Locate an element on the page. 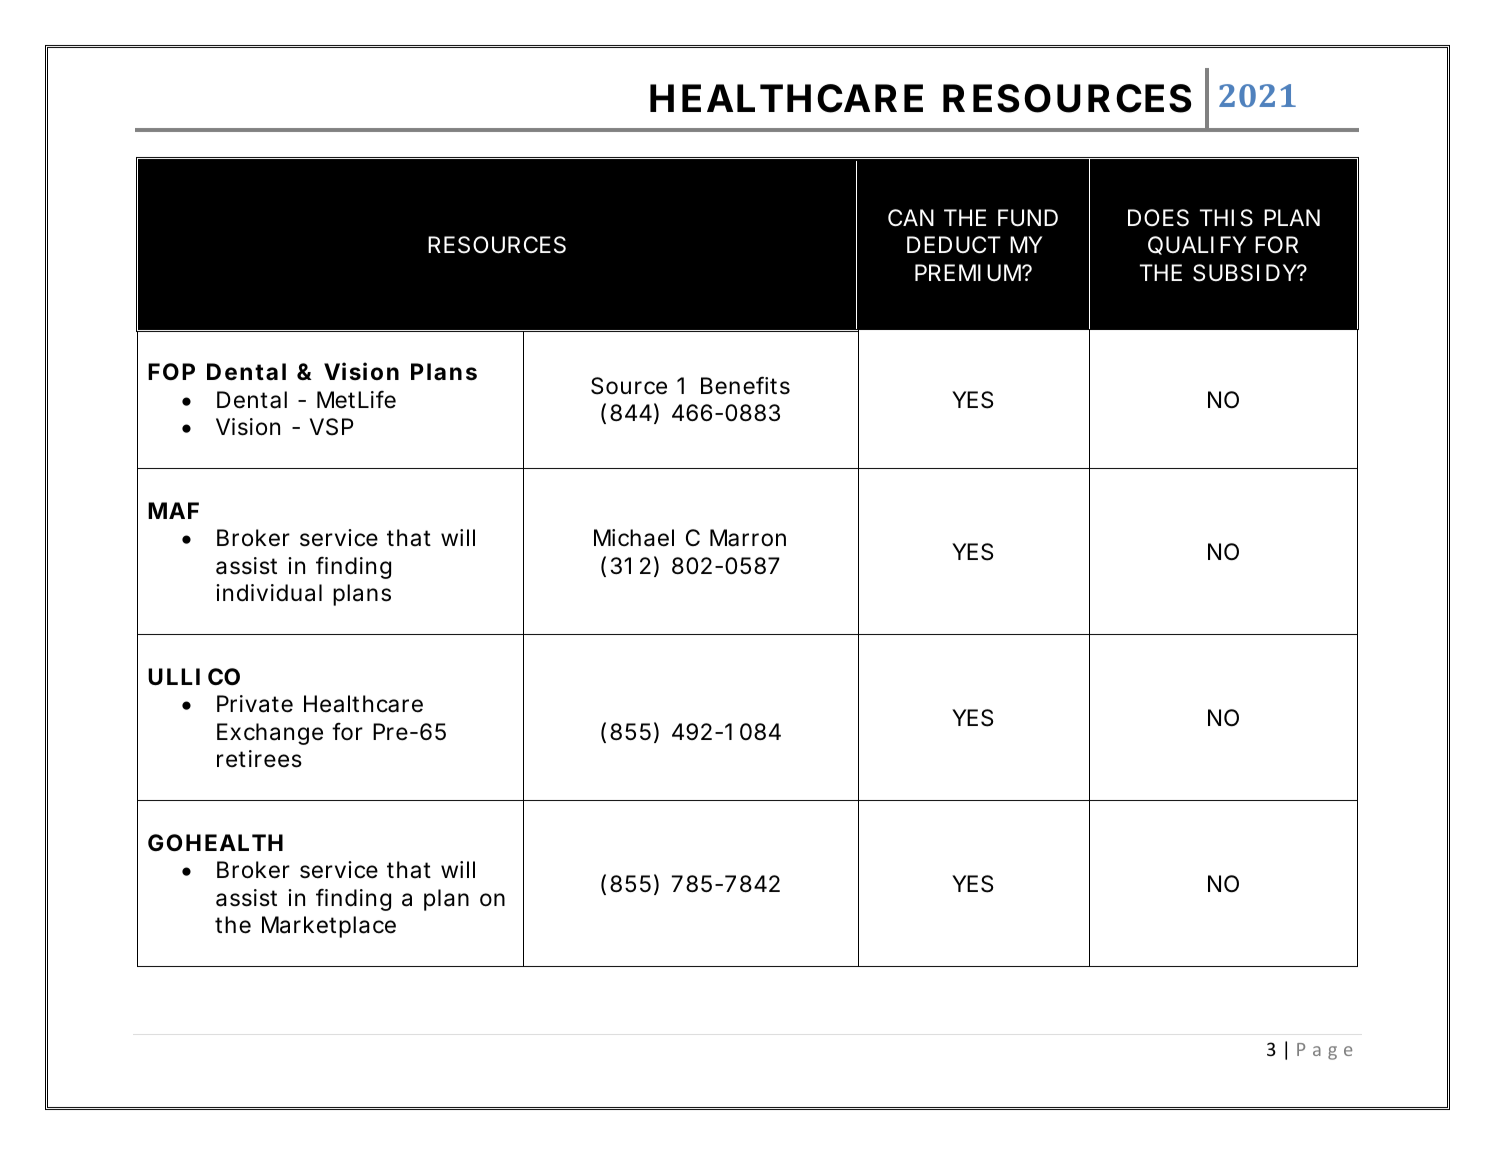 This page has width=1495, height=1155. DEDUCT is located at coordinates (953, 245).
